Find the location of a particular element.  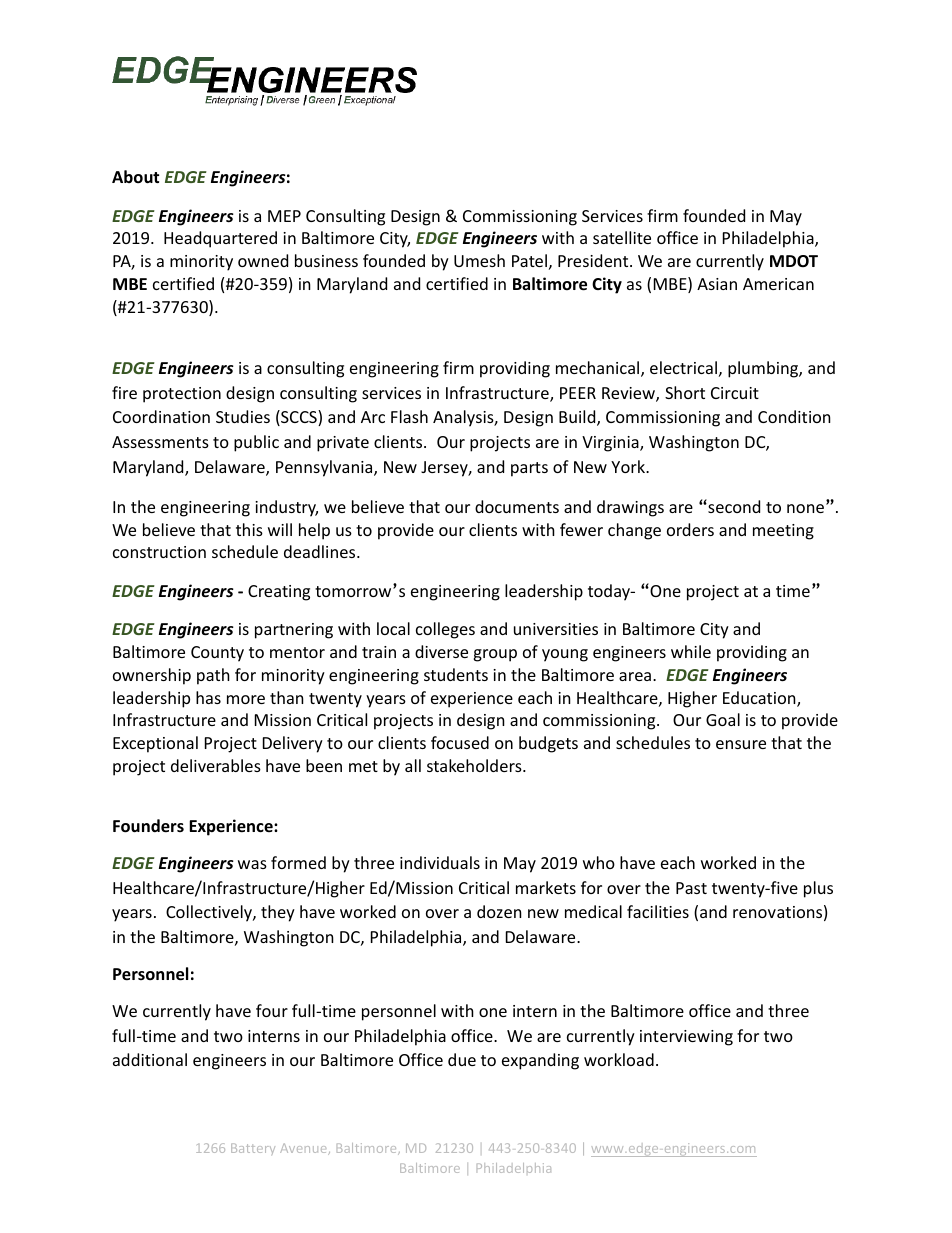

Headquartered is located at coordinates (220, 239).
